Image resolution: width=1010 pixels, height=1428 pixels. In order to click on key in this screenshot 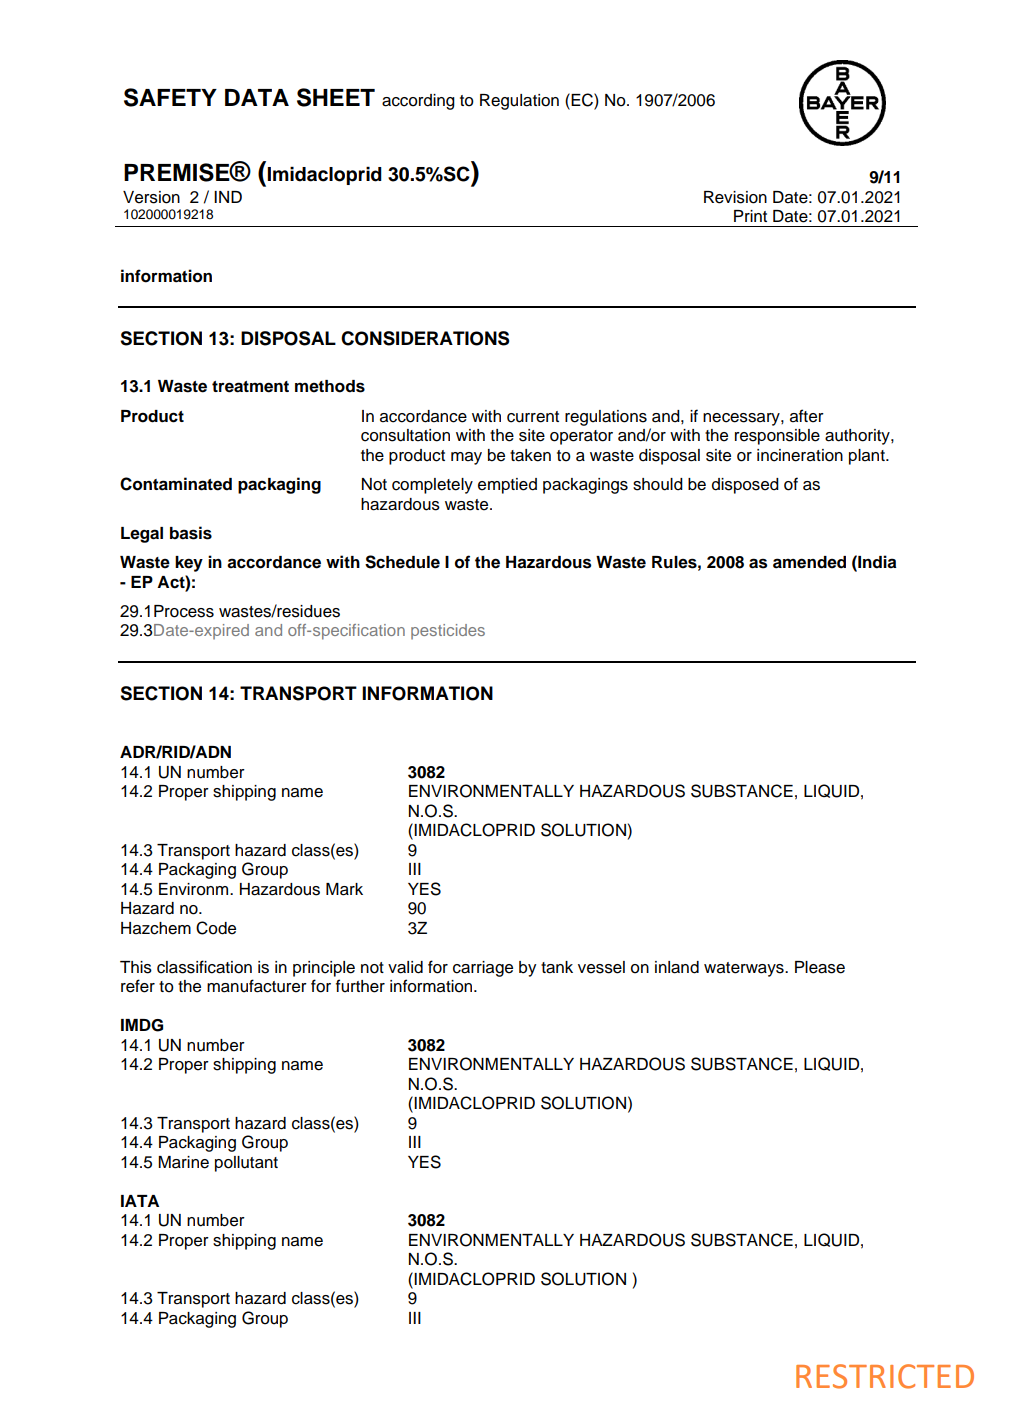, I will do `click(189, 564)`.
